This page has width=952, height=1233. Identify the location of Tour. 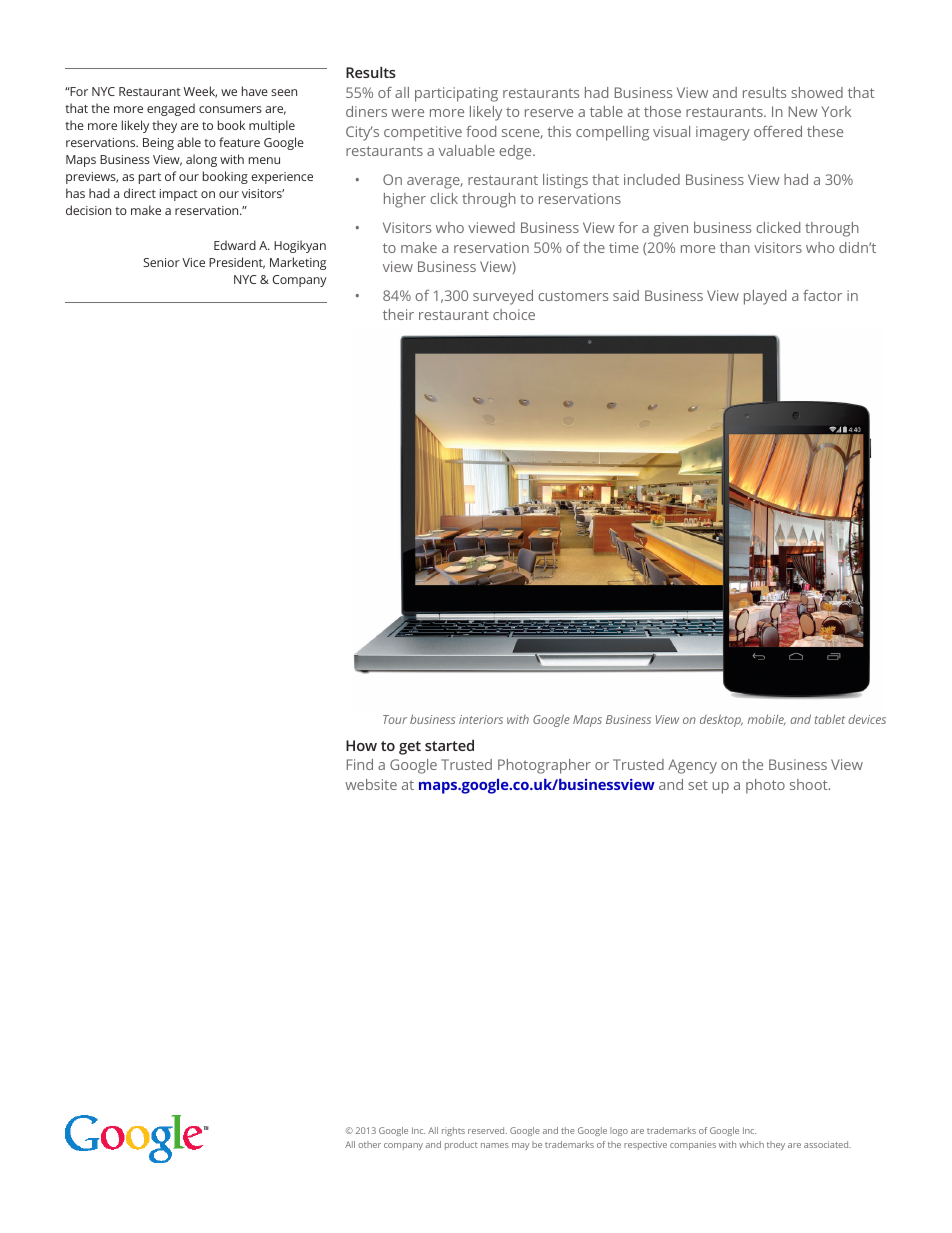
(395, 719).
